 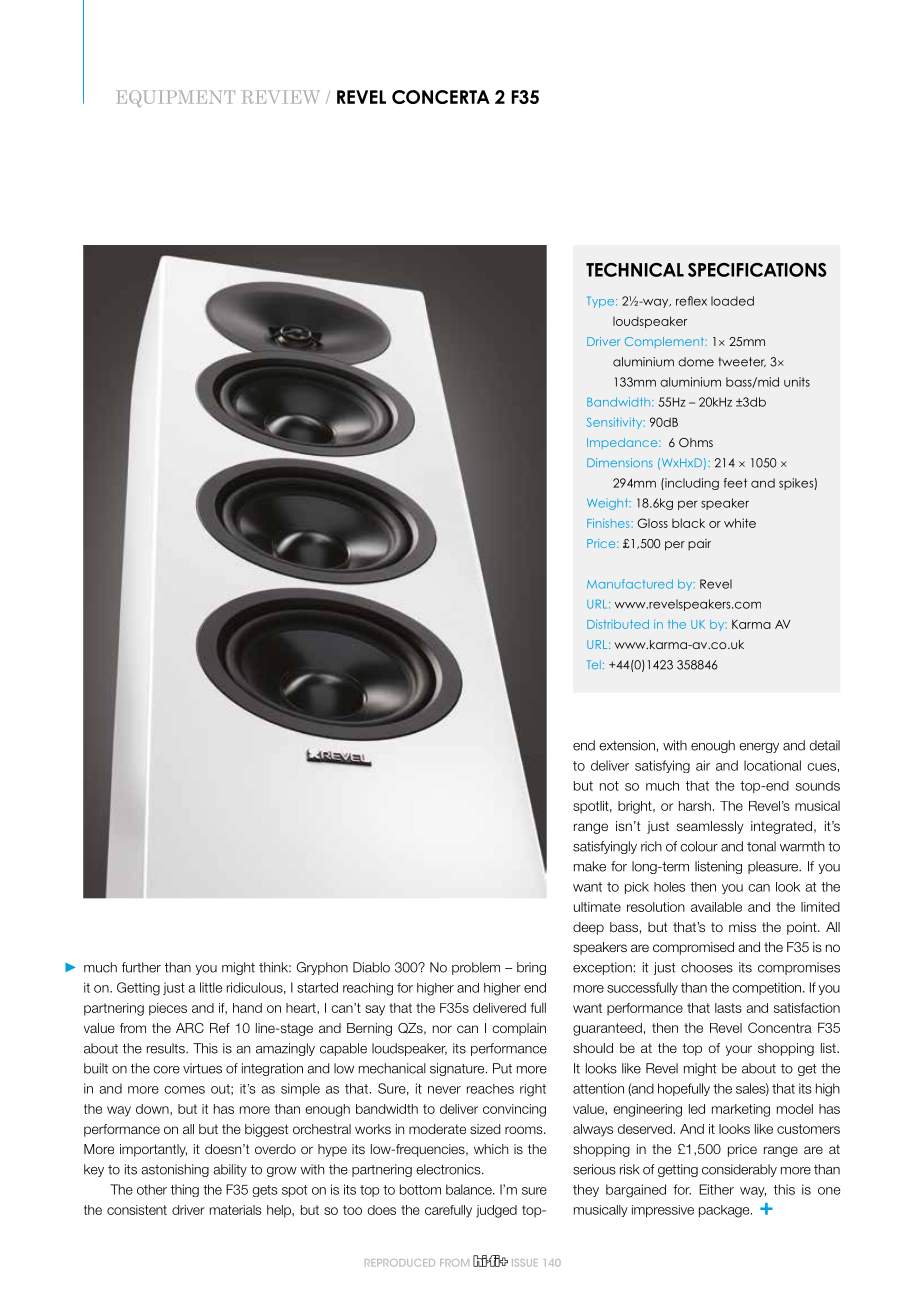 I want to click on CONCERTA, so click(x=441, y=97).
